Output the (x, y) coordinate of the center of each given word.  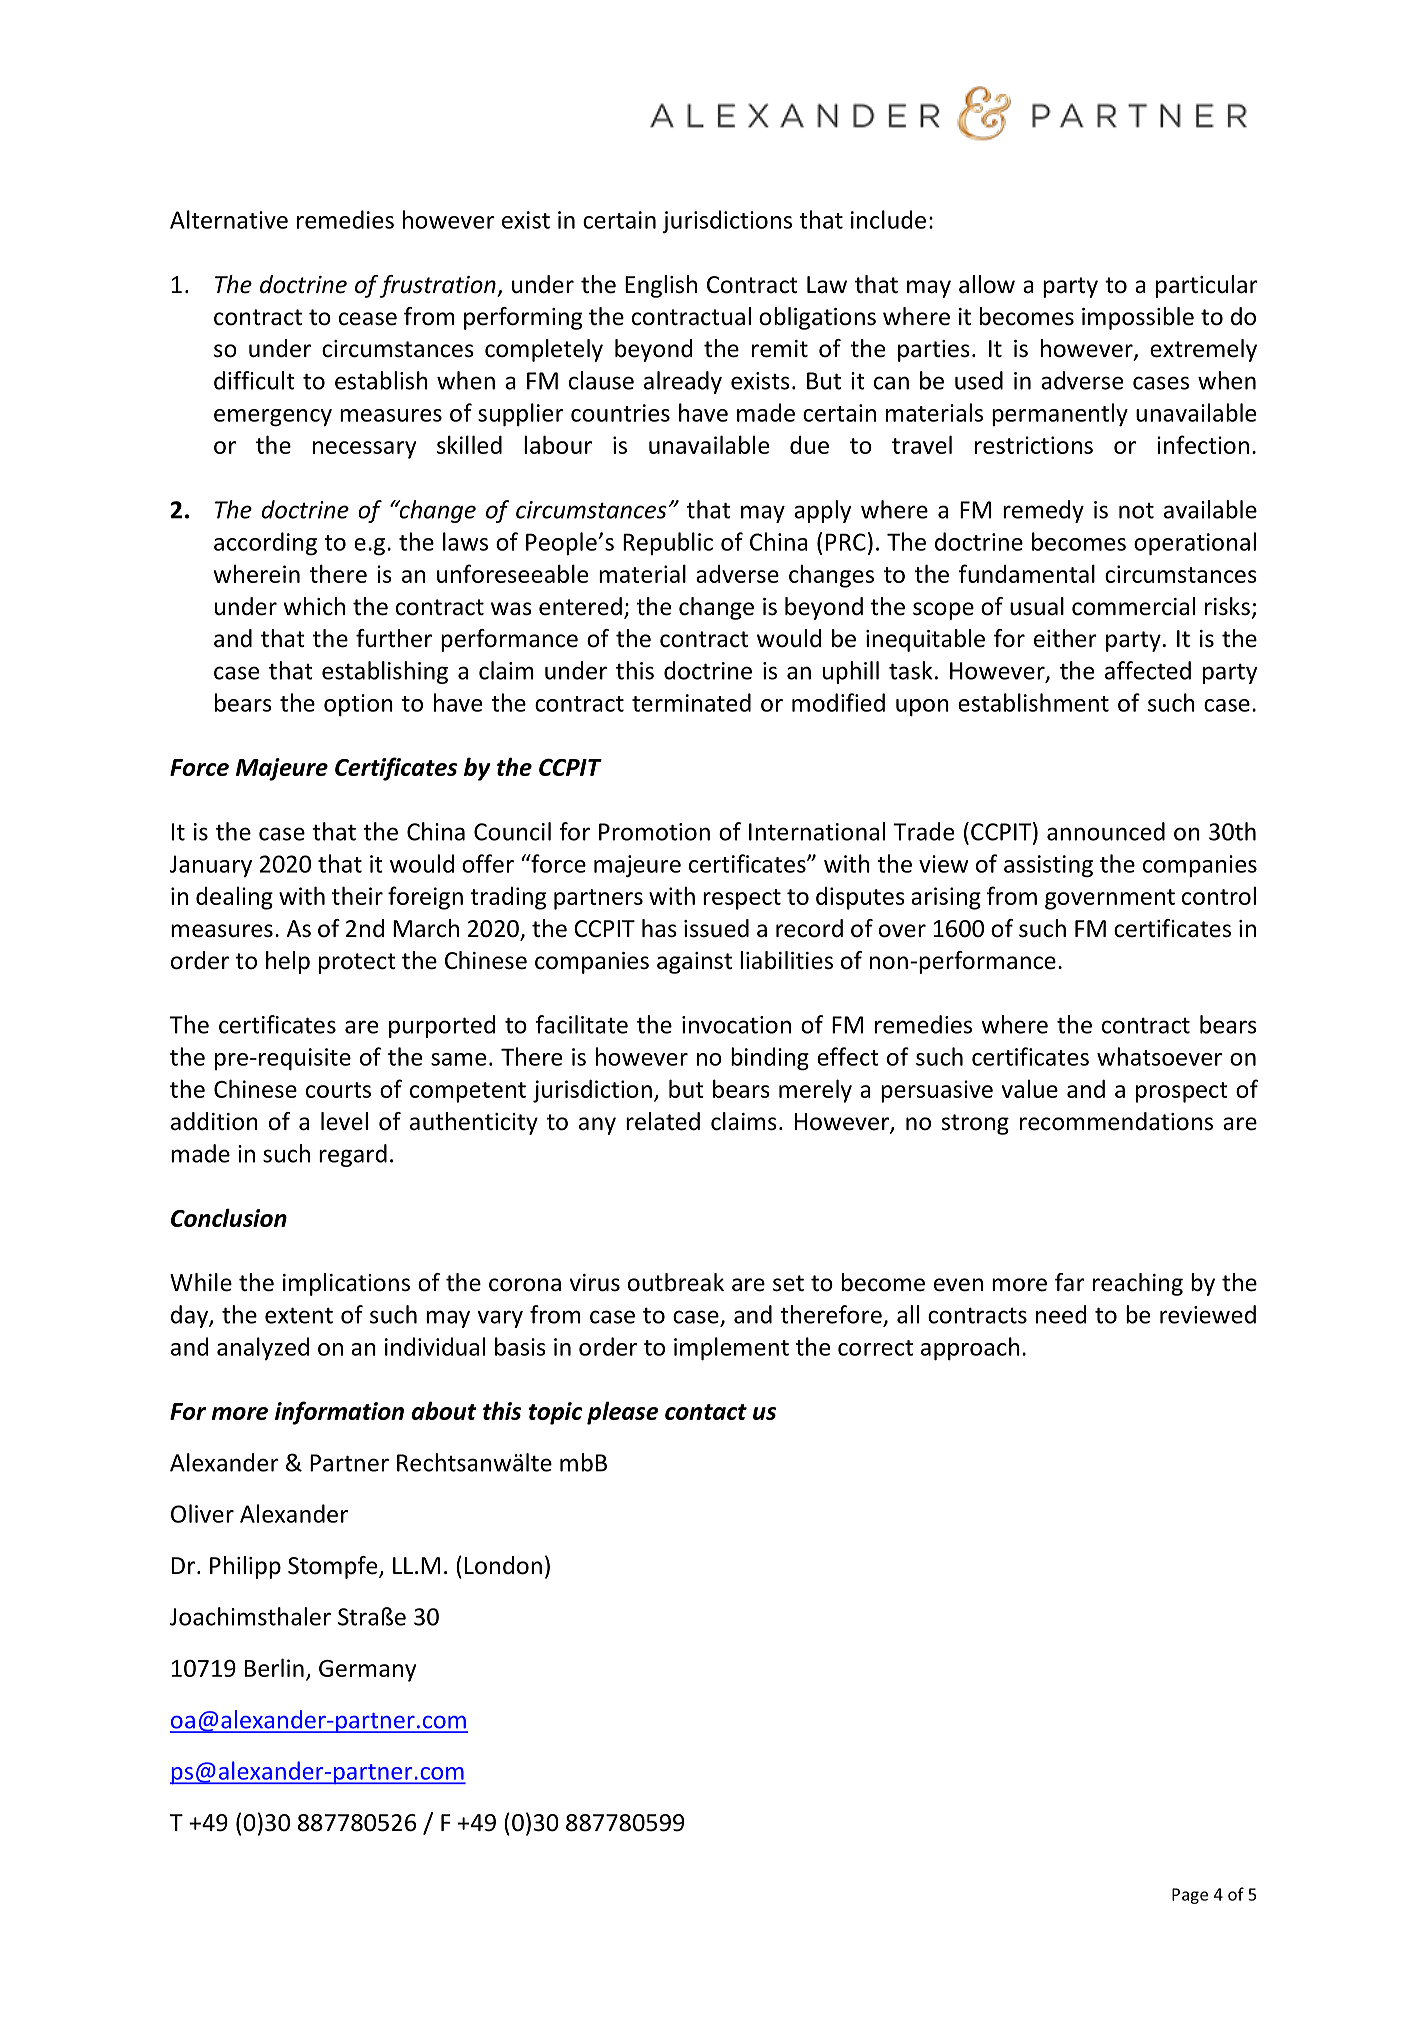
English (661, 286)
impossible (1138, 318)
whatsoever (1159, 1056)
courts (338, 1090)
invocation (736, 1025)
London (503, 1565)
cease (368, 319)
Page (1190, 1896)
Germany (367, 1671)
